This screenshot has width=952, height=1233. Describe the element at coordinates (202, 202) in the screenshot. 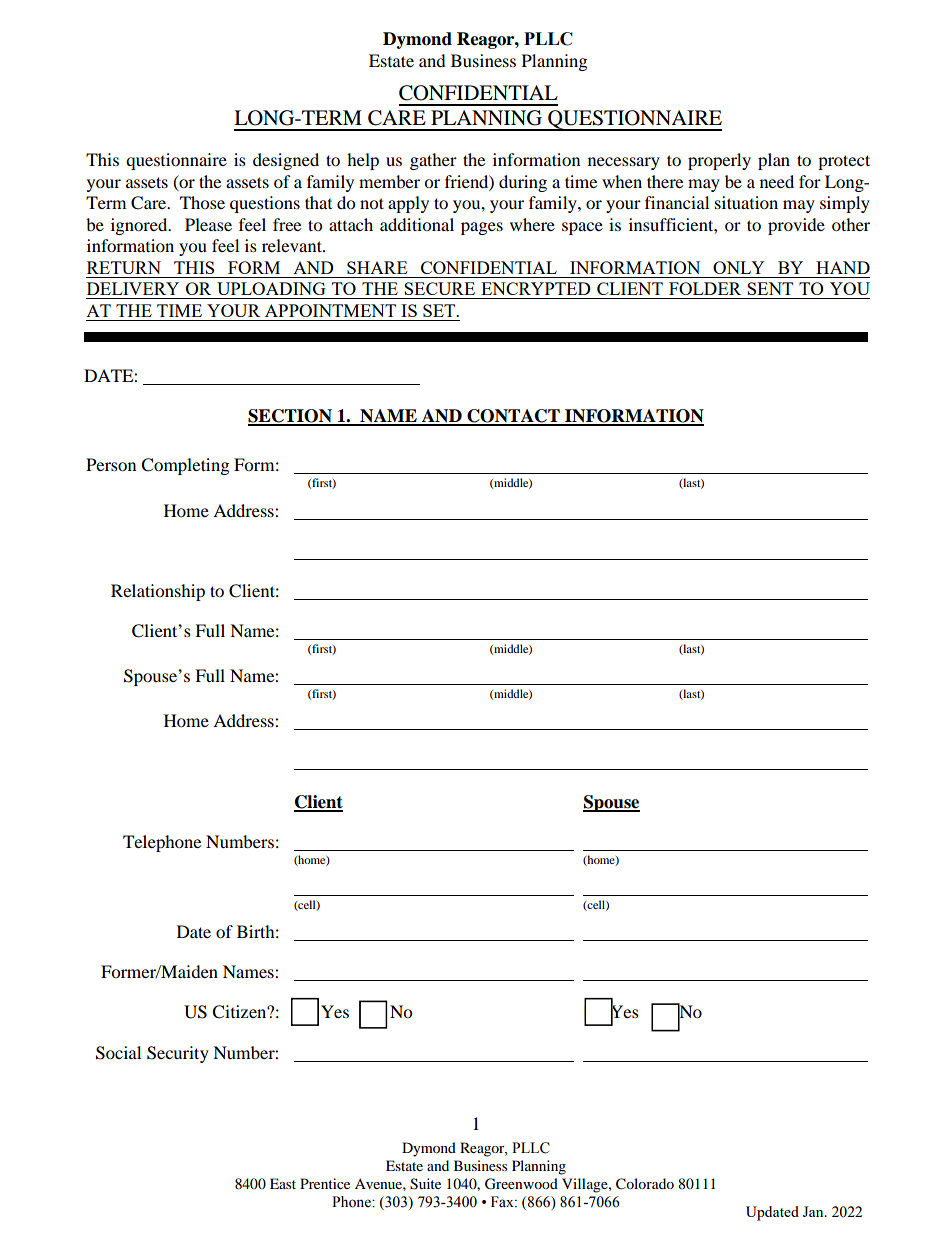

I see `Those` at that location.
